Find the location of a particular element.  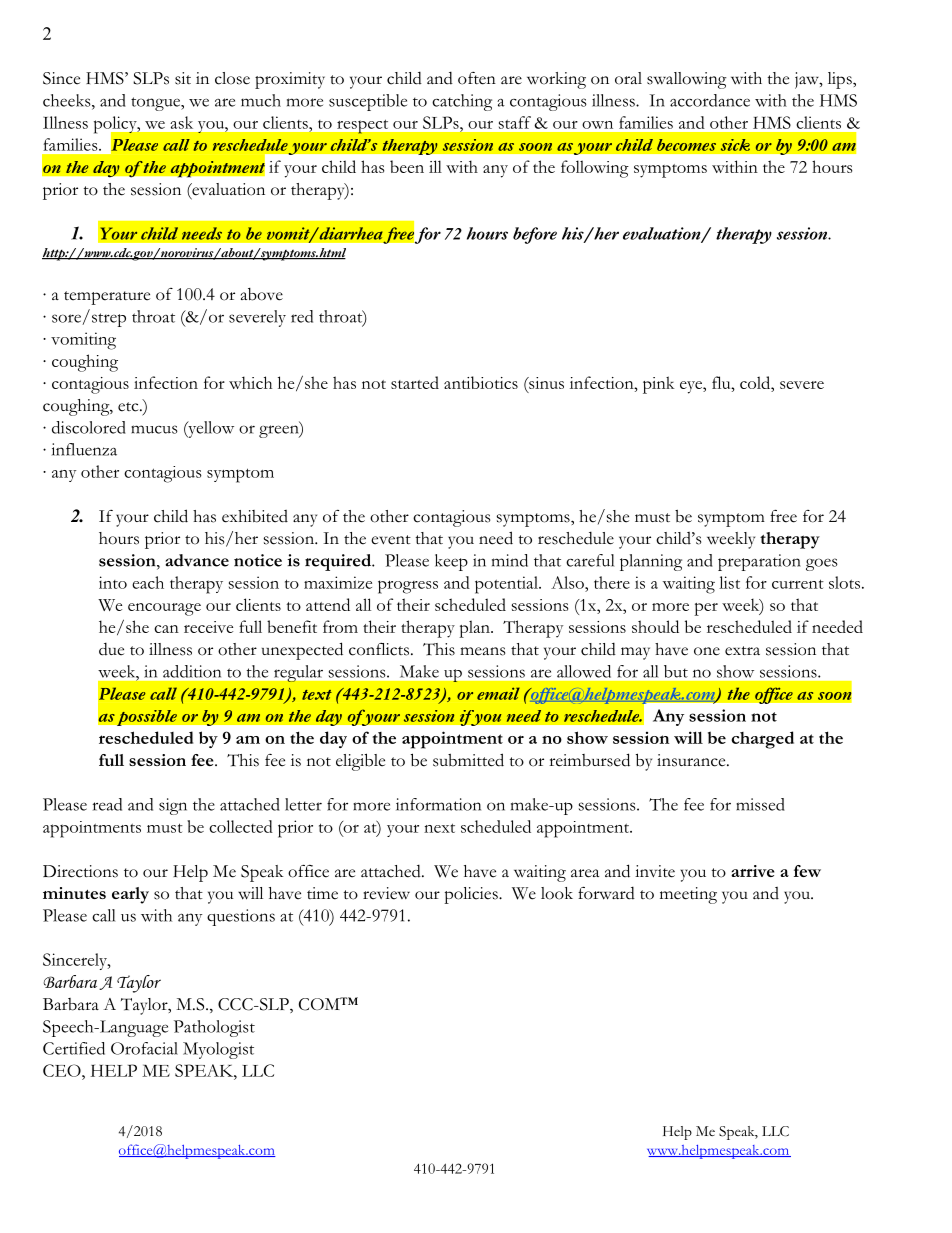

submitted is located at coordinates (468, 760).
